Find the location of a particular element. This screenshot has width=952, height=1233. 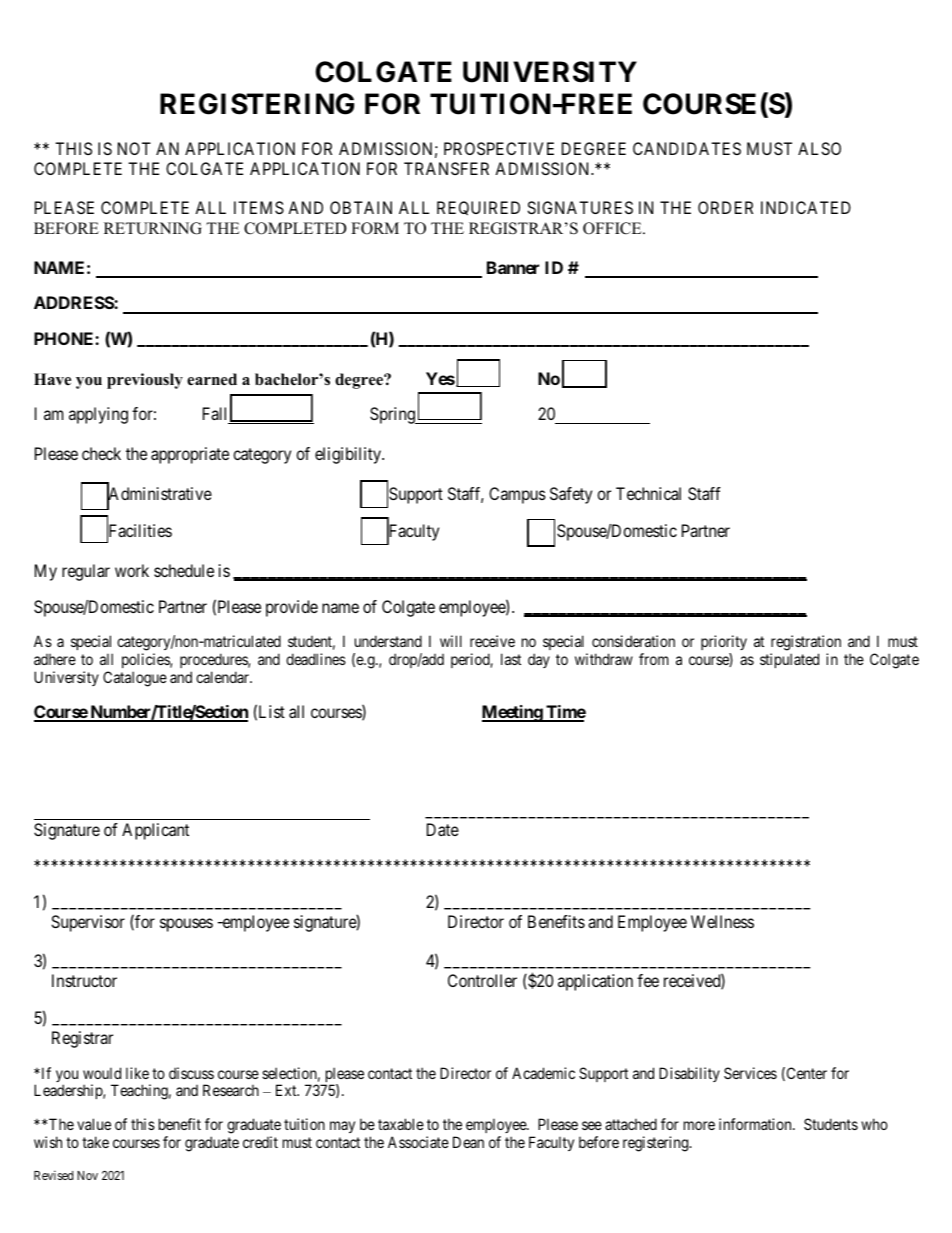

Services is located at coordinates (750, 1073).
